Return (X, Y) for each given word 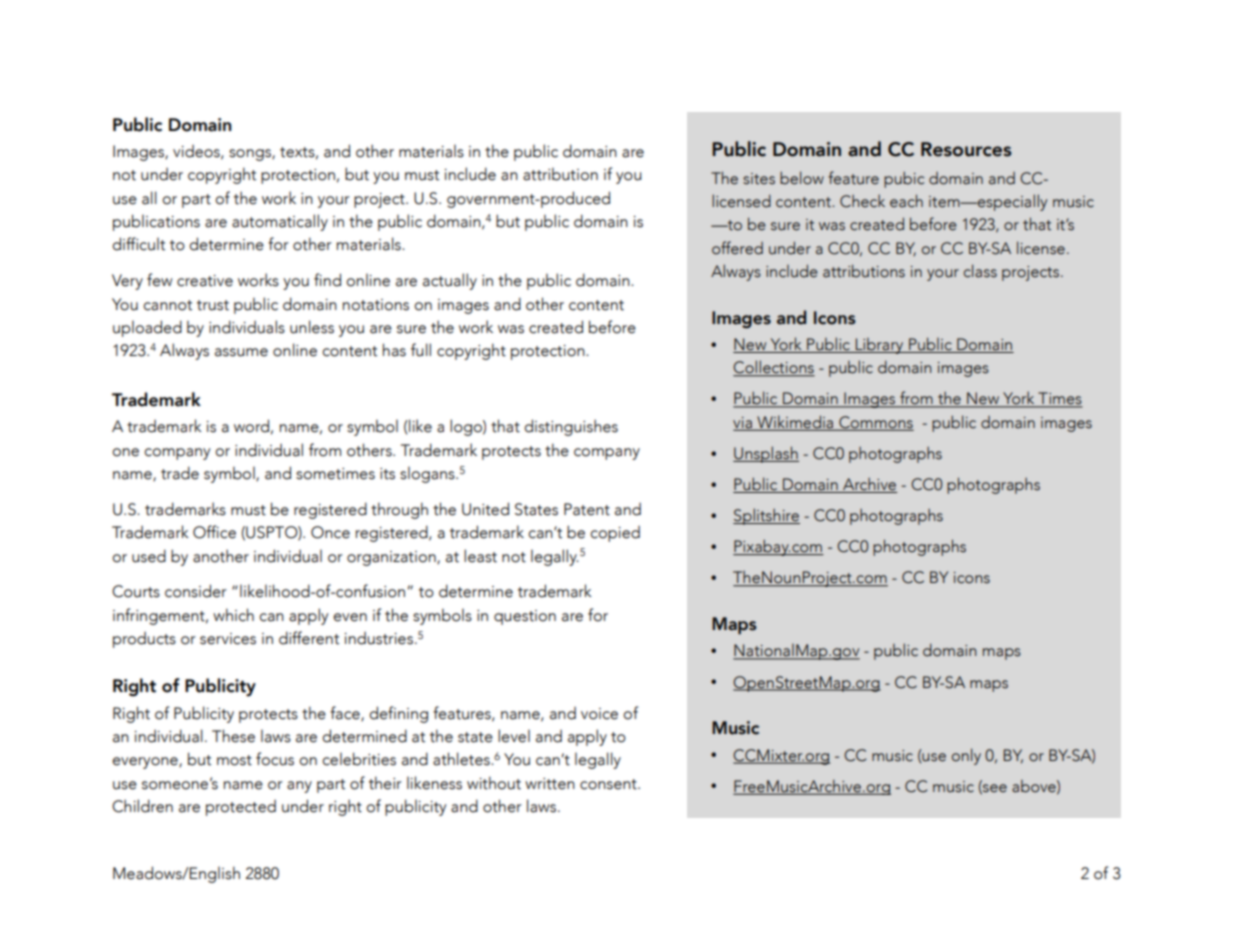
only (966, 756)
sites (759, 179)
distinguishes (571, 427)
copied (615, 534)
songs (251, 155)
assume (241, 352)
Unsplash (766, 454)
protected (241, 808)
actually (450, 281)
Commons (875, 423)
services (228, 639)
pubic (904, 180)
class (980, 271)
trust (213, 305)
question (525, 617)
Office (214, 532)
